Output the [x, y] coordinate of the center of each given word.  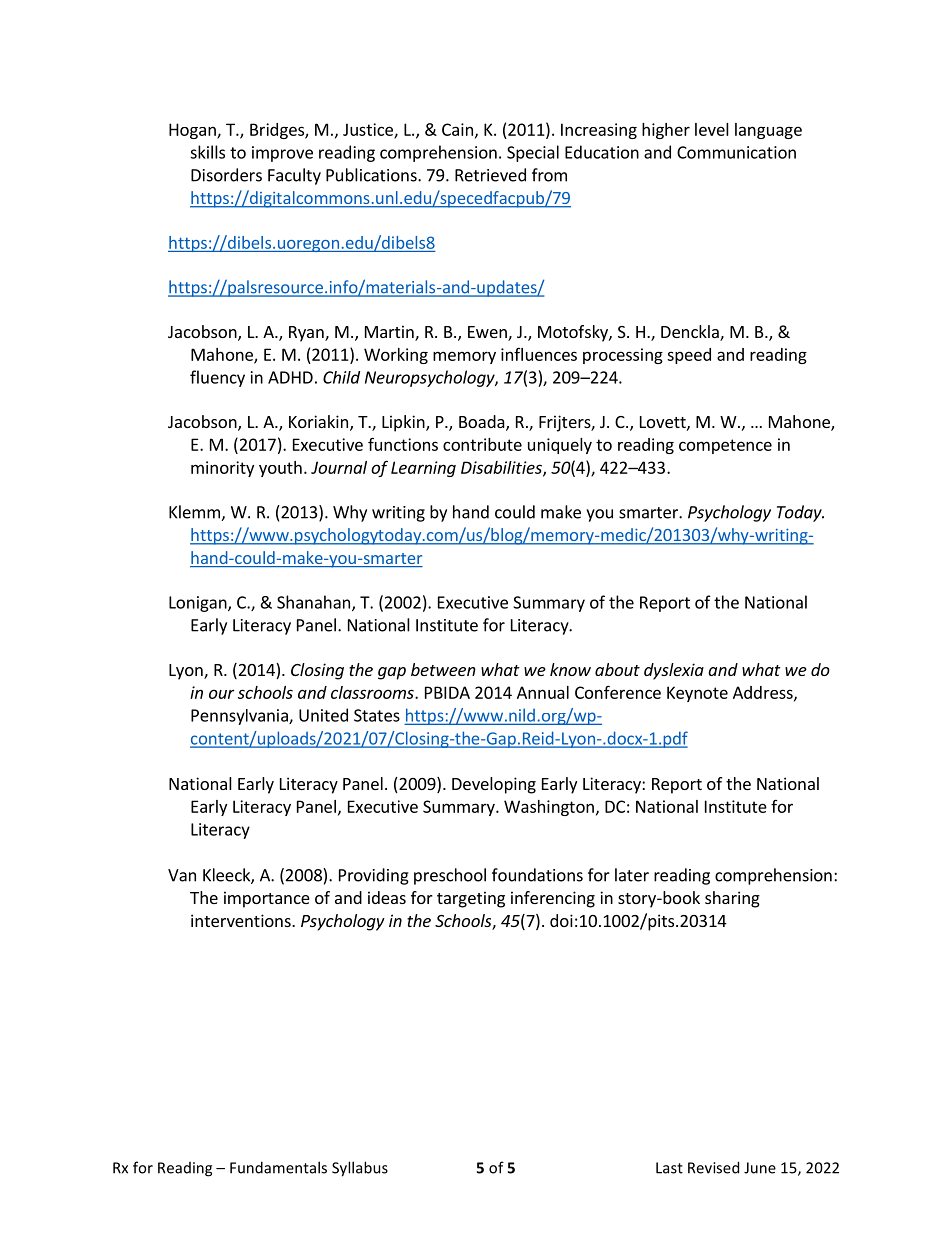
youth [280, 469]
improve [282, 154]
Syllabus [360, 1169]
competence [725, 446]
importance [267, 899]
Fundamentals [278, 1167]
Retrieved [490, 175]
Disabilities [502, 468]
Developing [494, 785]
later [632, 875]
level [712, 129]
